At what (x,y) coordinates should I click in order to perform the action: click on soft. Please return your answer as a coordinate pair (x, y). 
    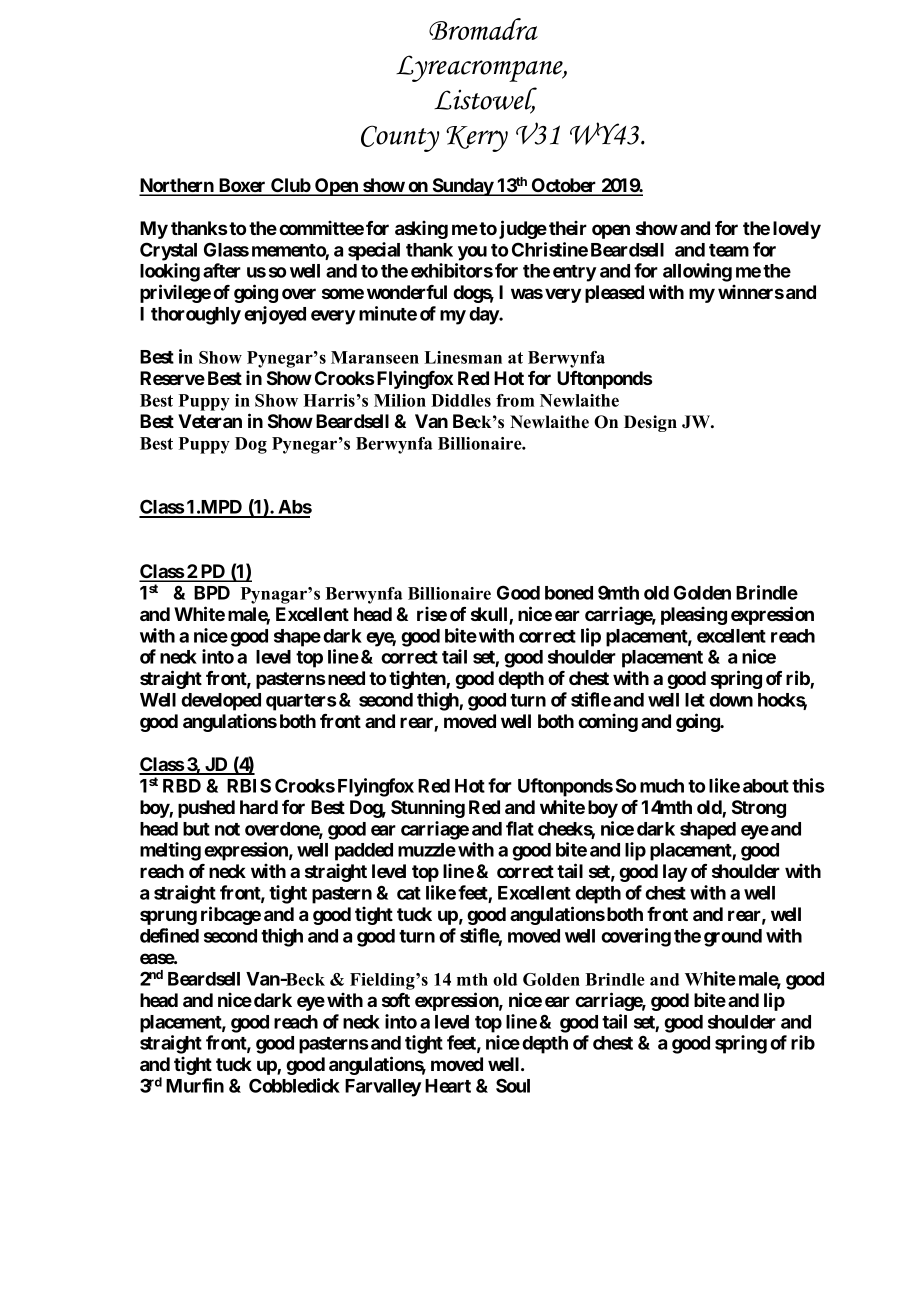
    Looking at the image, I should click on (396, 1000).
